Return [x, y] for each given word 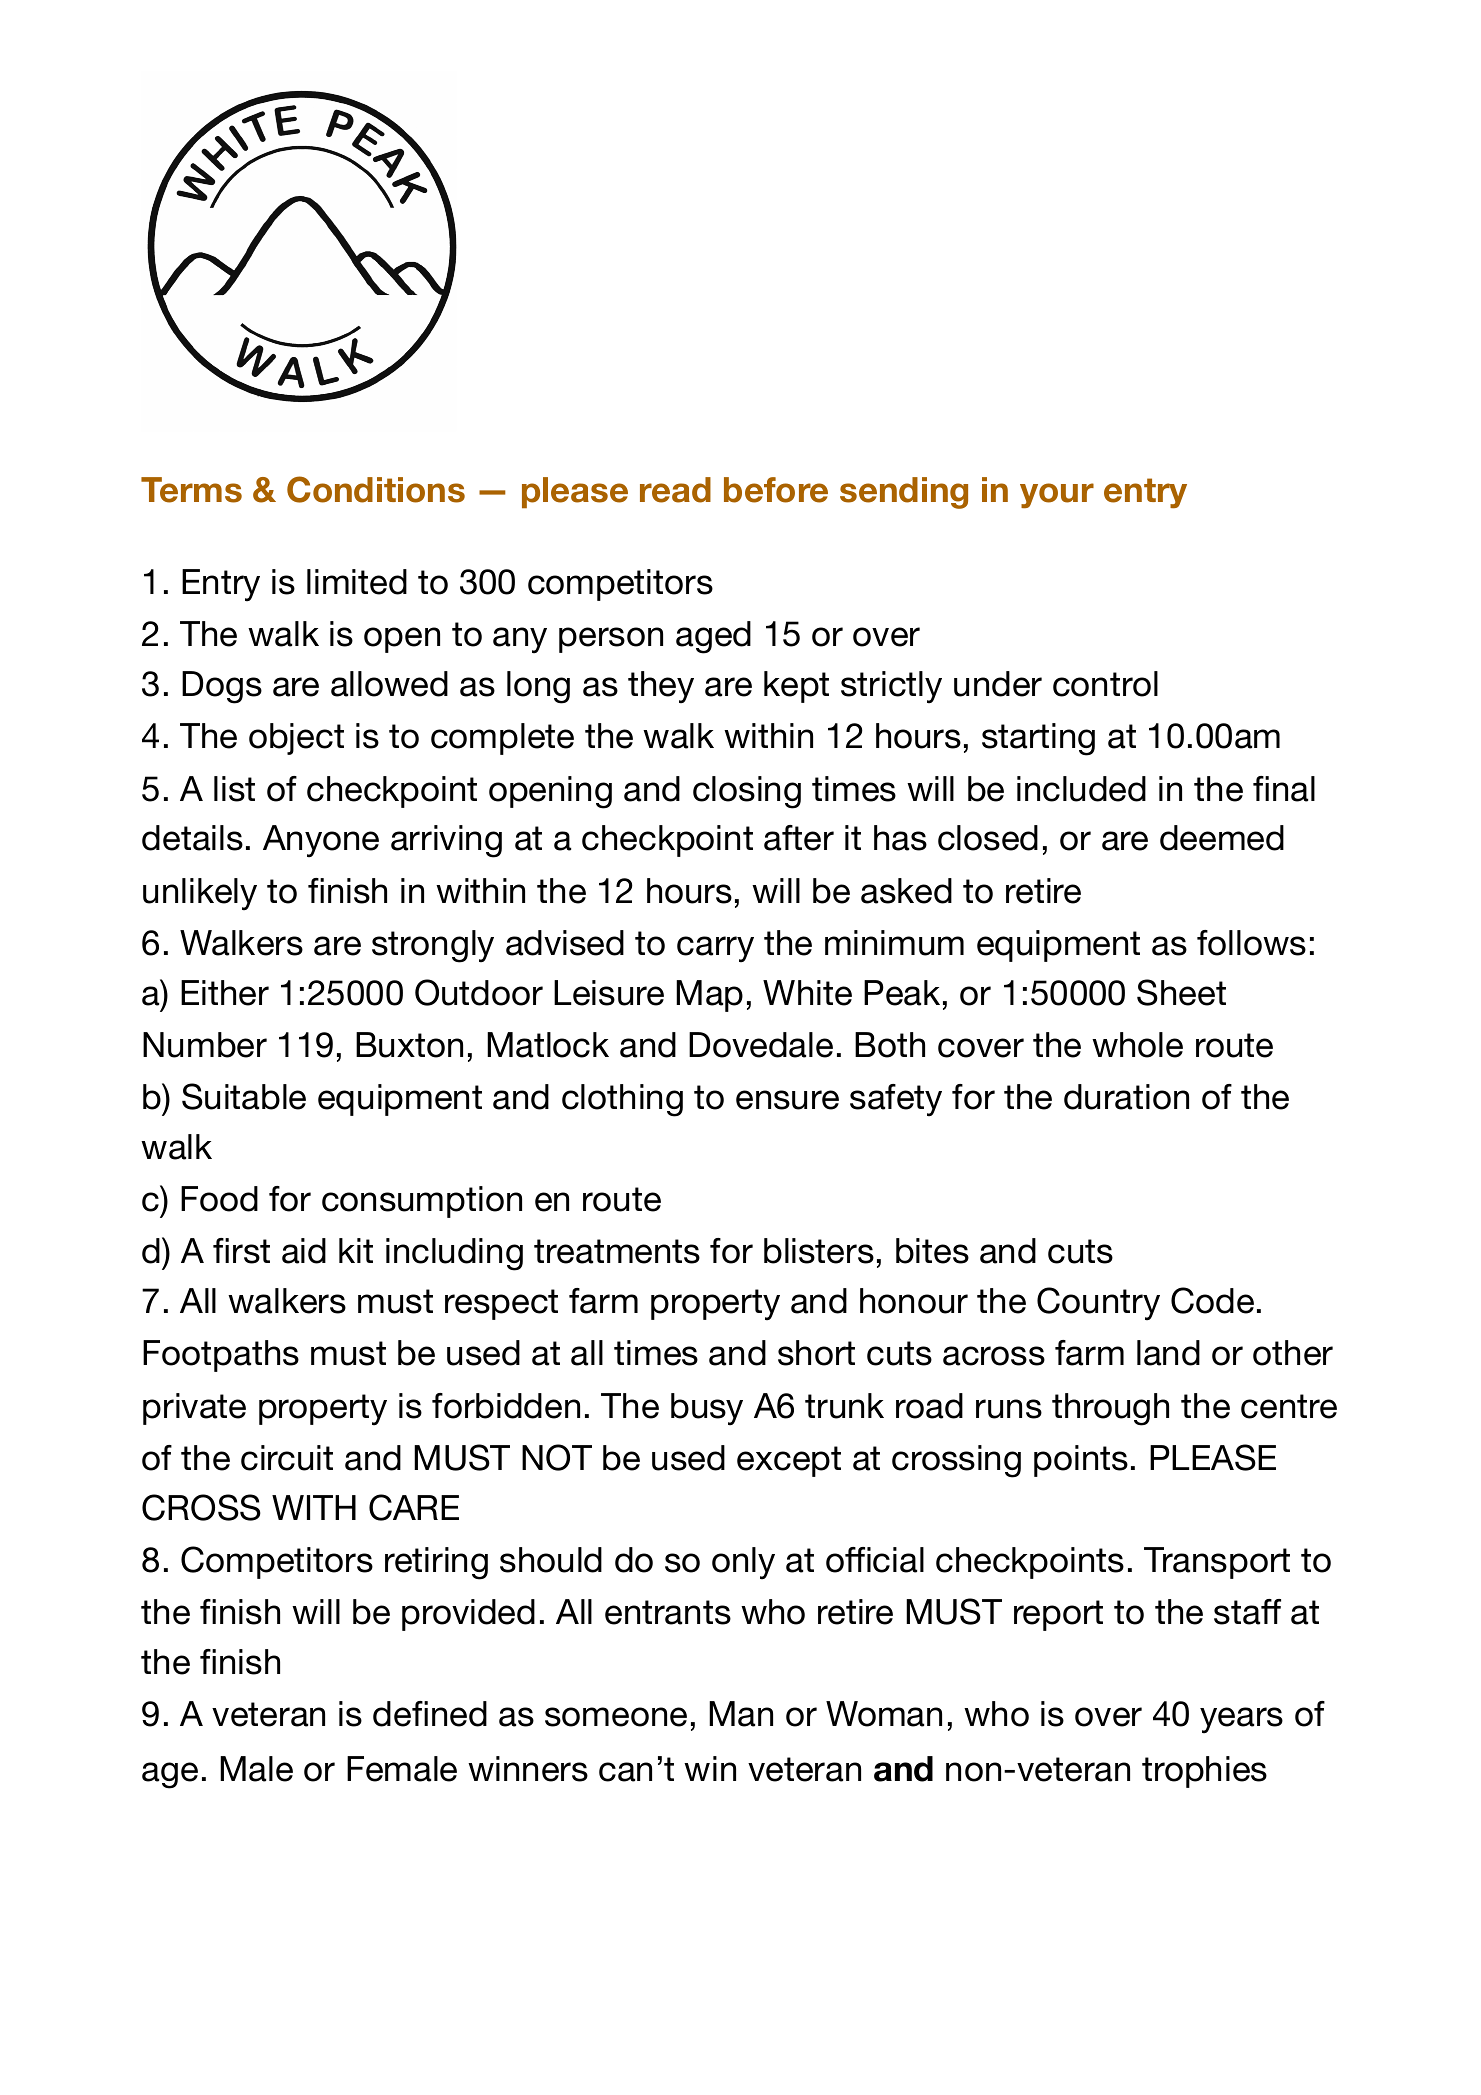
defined [430, 1714]
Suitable [244, 1096]
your [1057, 495]
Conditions [376, 489]
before [776, 490]
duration [1126, 1097]
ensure [787, 1100]
